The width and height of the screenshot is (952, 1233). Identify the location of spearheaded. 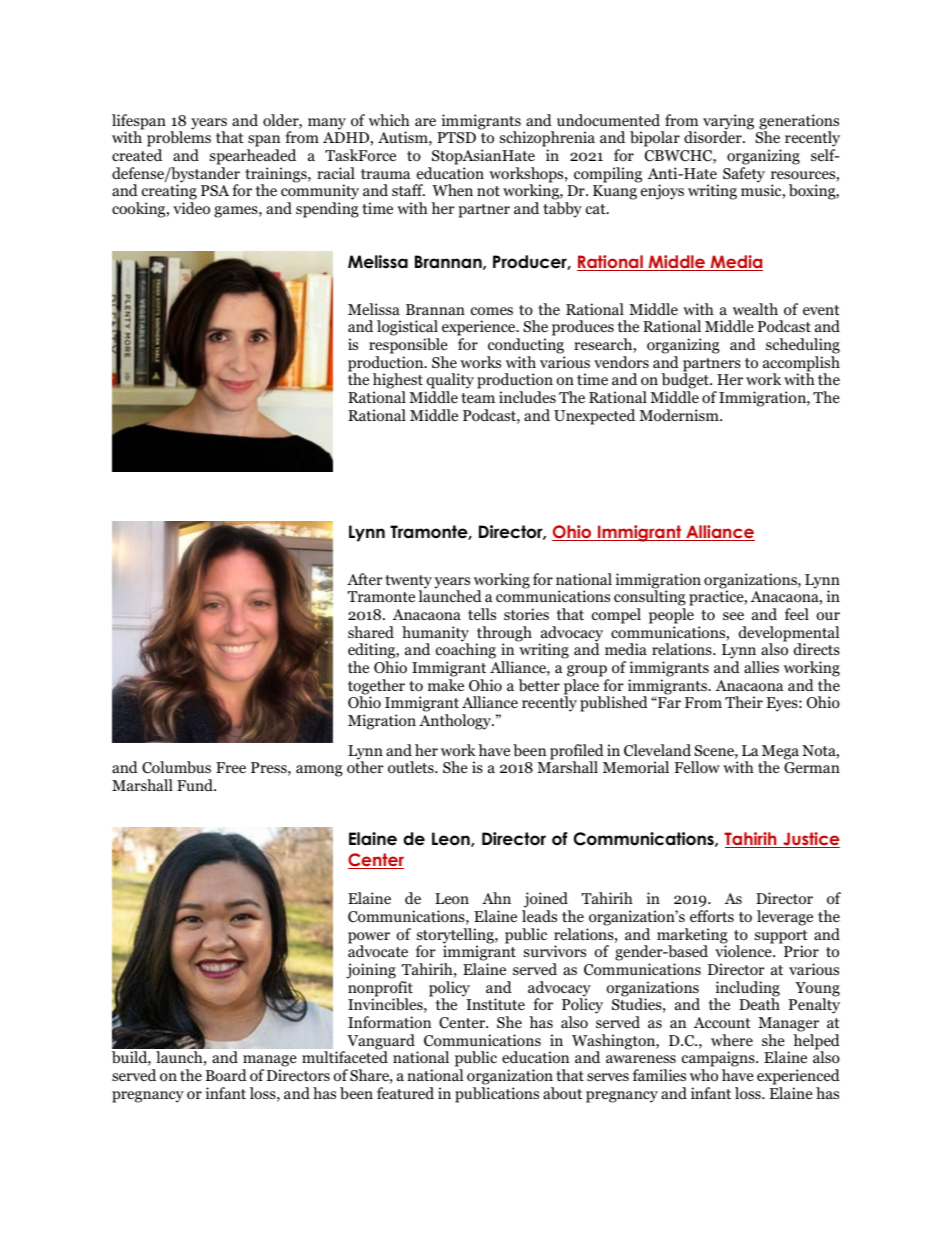
(253, 157).
